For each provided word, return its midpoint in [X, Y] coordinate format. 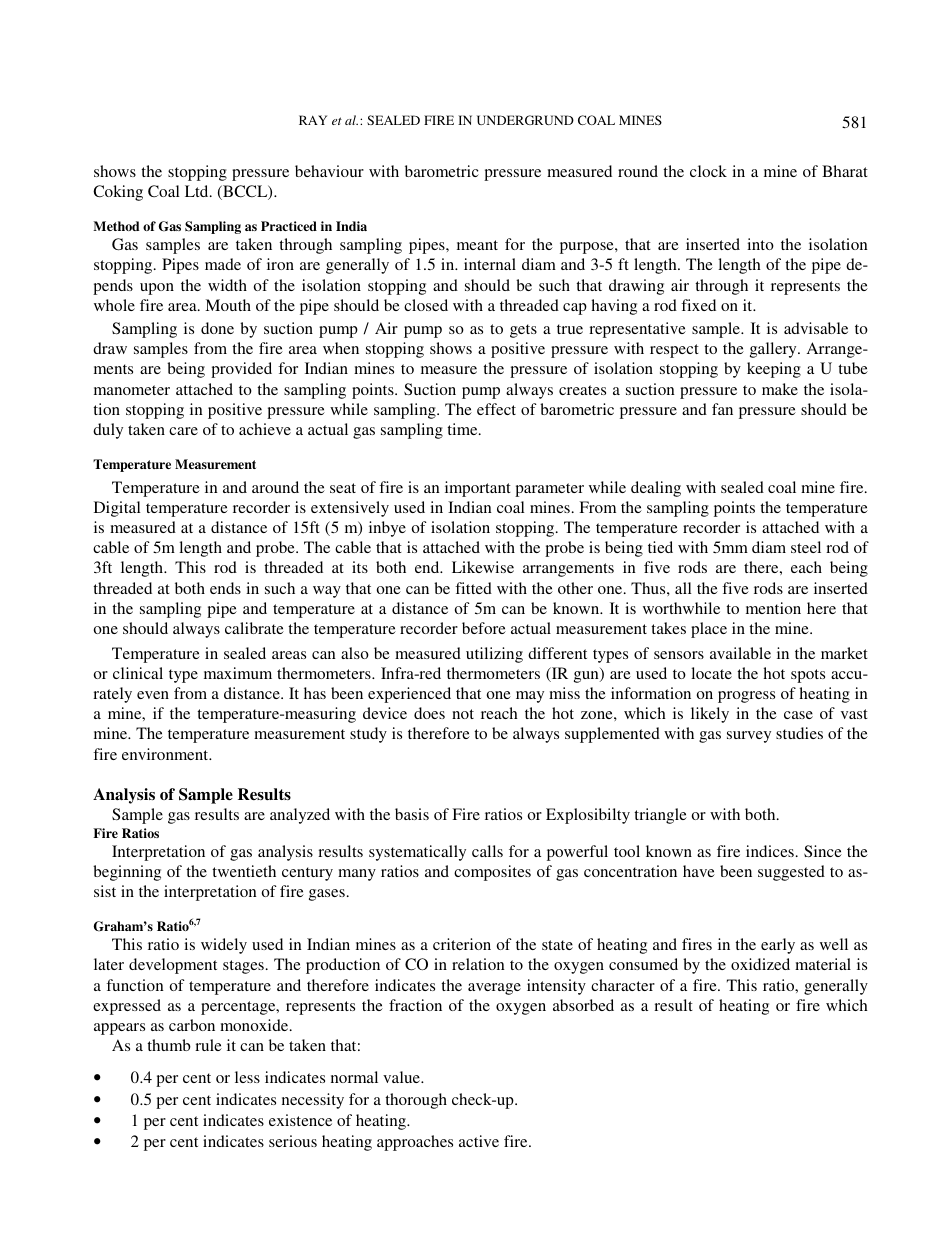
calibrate [254, 628]
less [247, 1077]
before [484, 628]
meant [477, 245]
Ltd [198, 191]
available [740, 653]
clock [708, 171]
